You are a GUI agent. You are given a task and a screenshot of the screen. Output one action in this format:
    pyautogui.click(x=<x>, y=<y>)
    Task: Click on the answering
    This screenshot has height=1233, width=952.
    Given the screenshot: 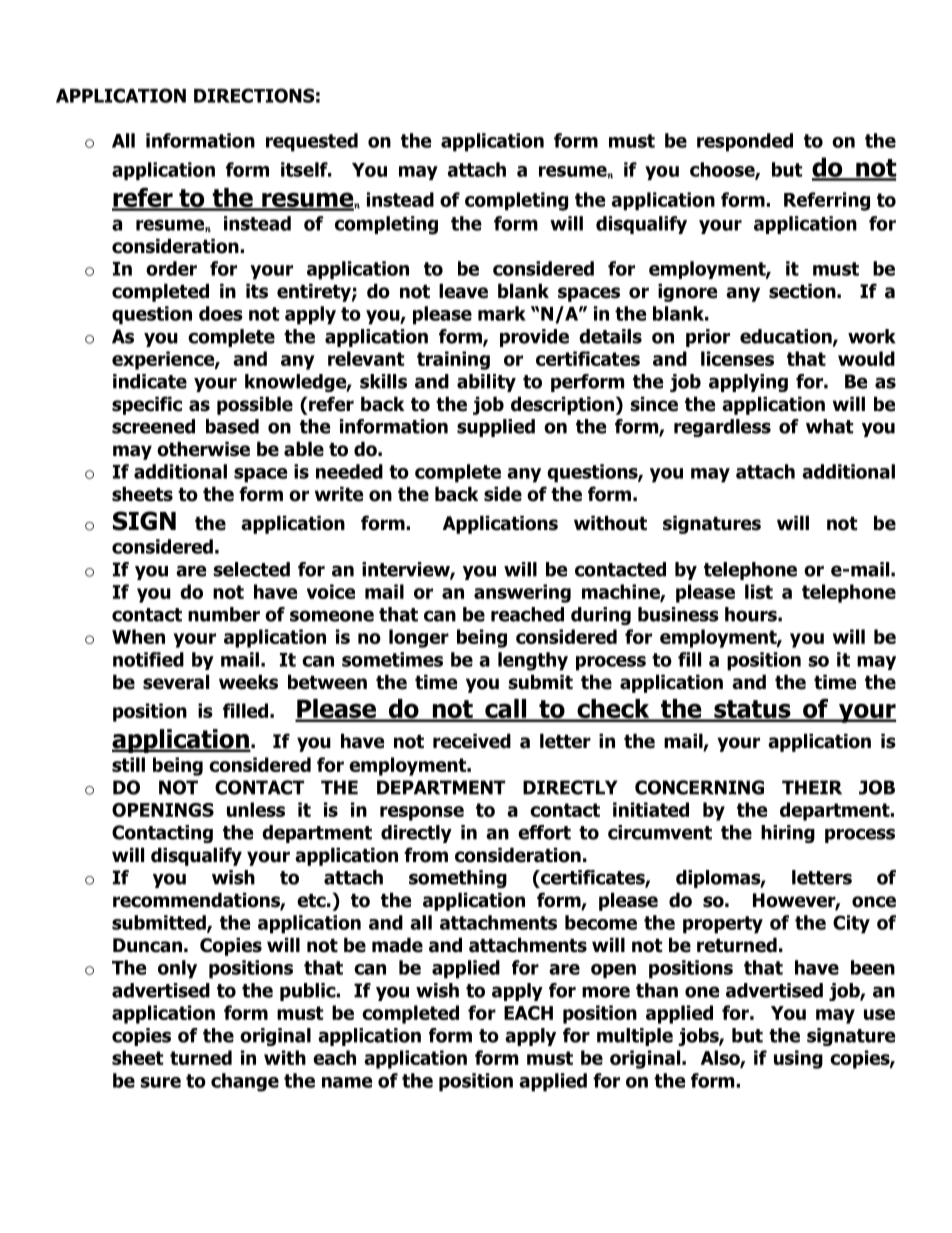 What is the action you would take?
    pyautogui.click(x=522, y=593)
